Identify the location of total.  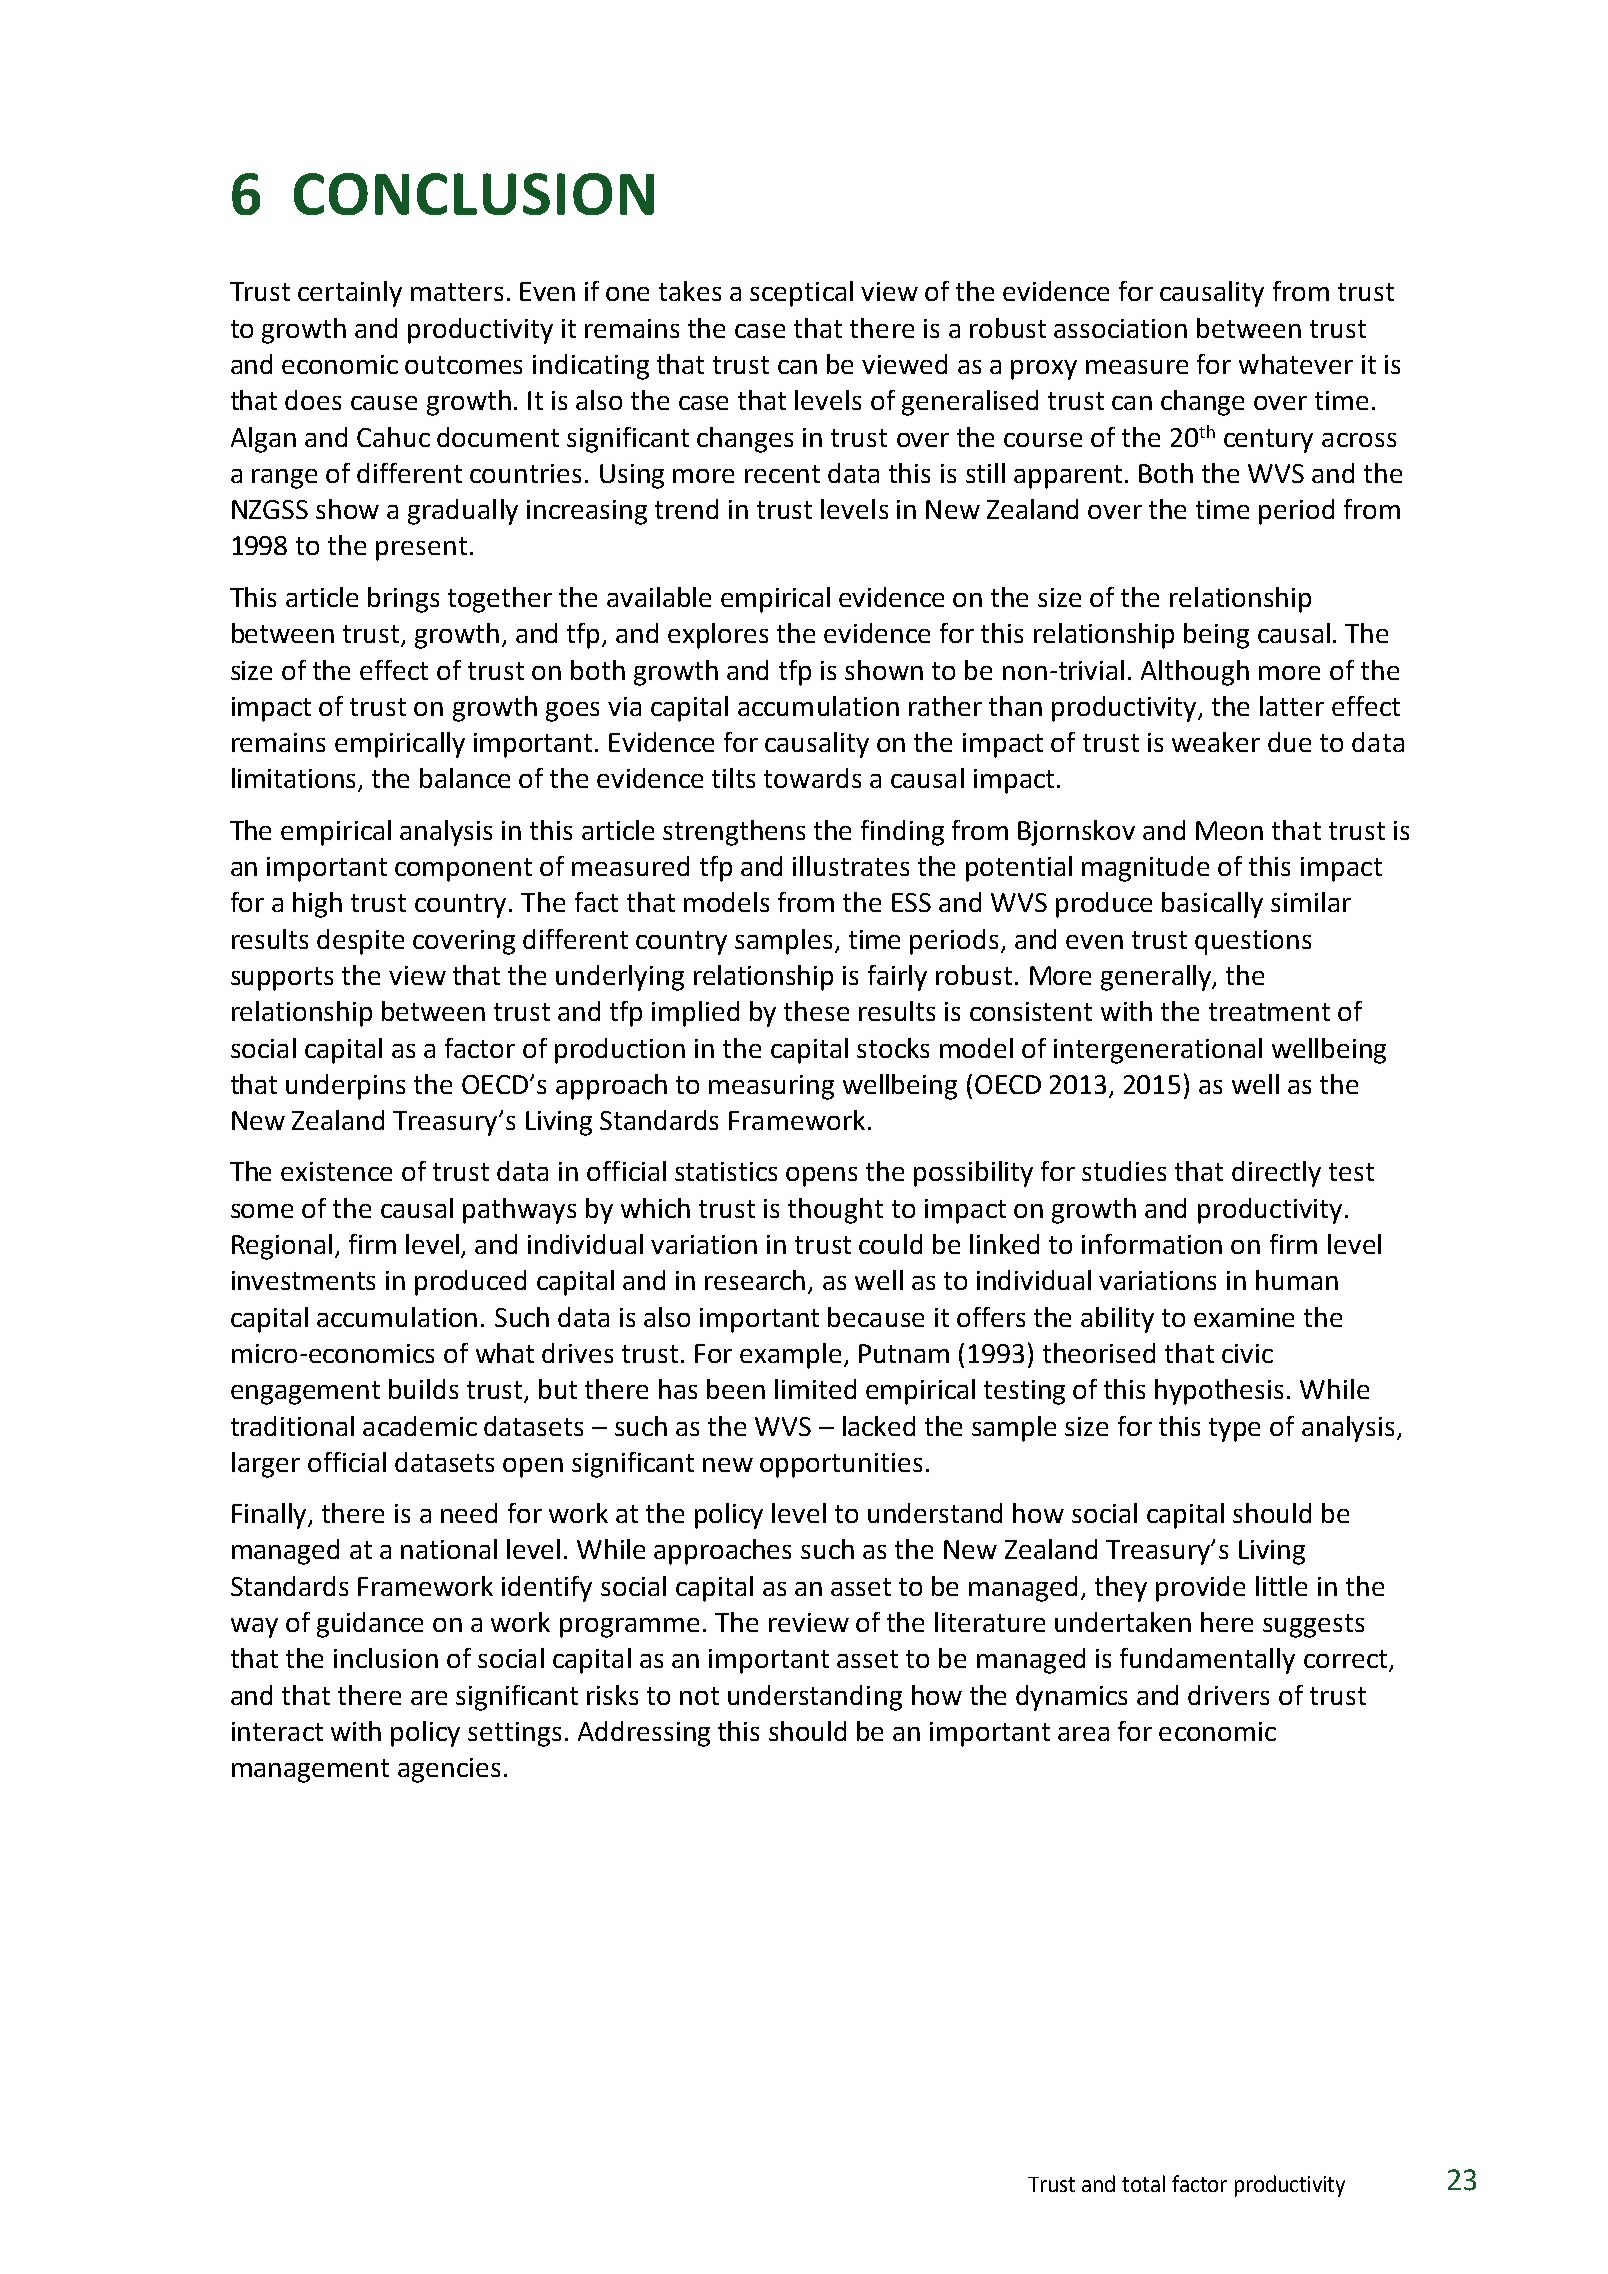
(1143, 2183).
